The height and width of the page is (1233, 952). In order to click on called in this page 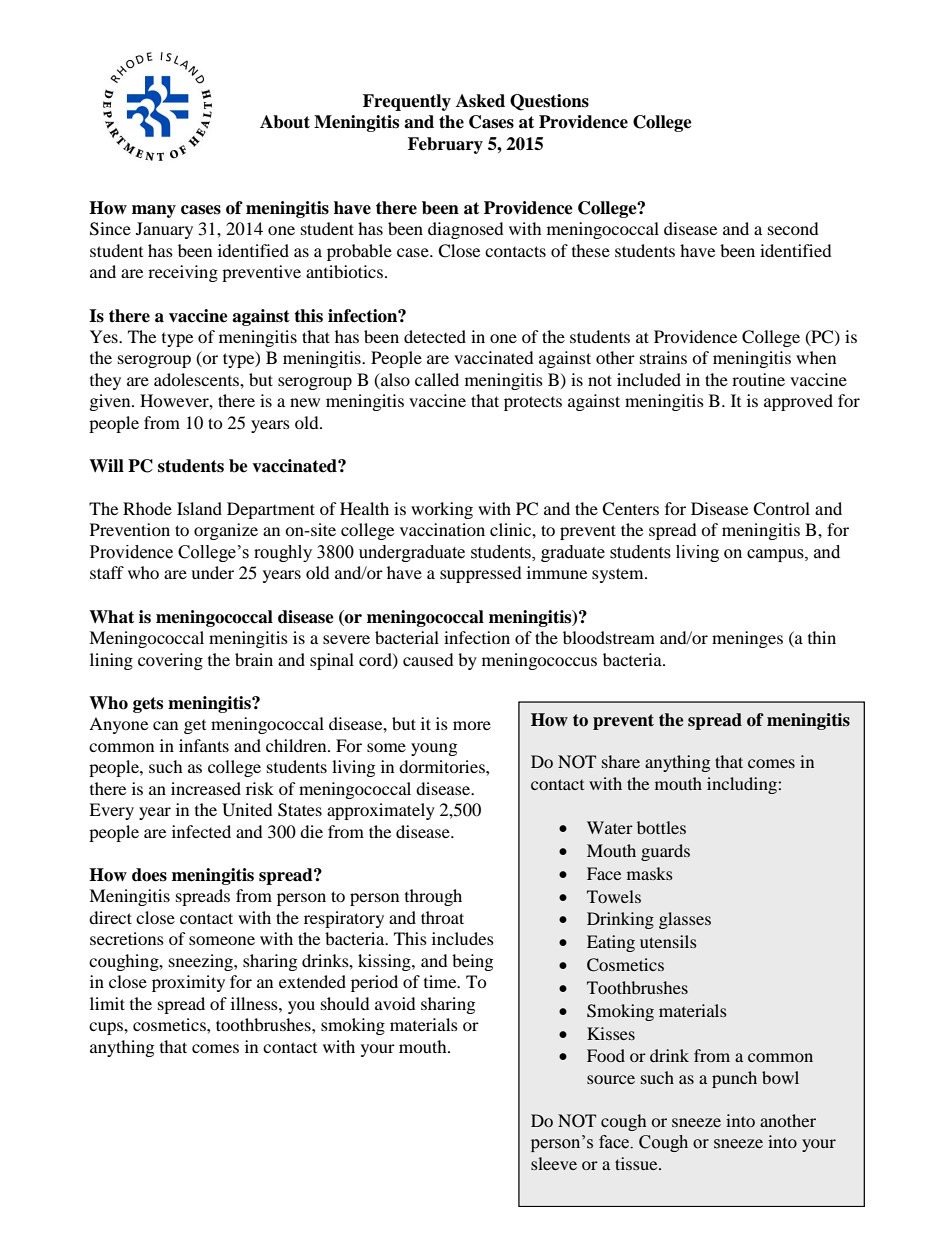, I will do `click(437, 379)`.
